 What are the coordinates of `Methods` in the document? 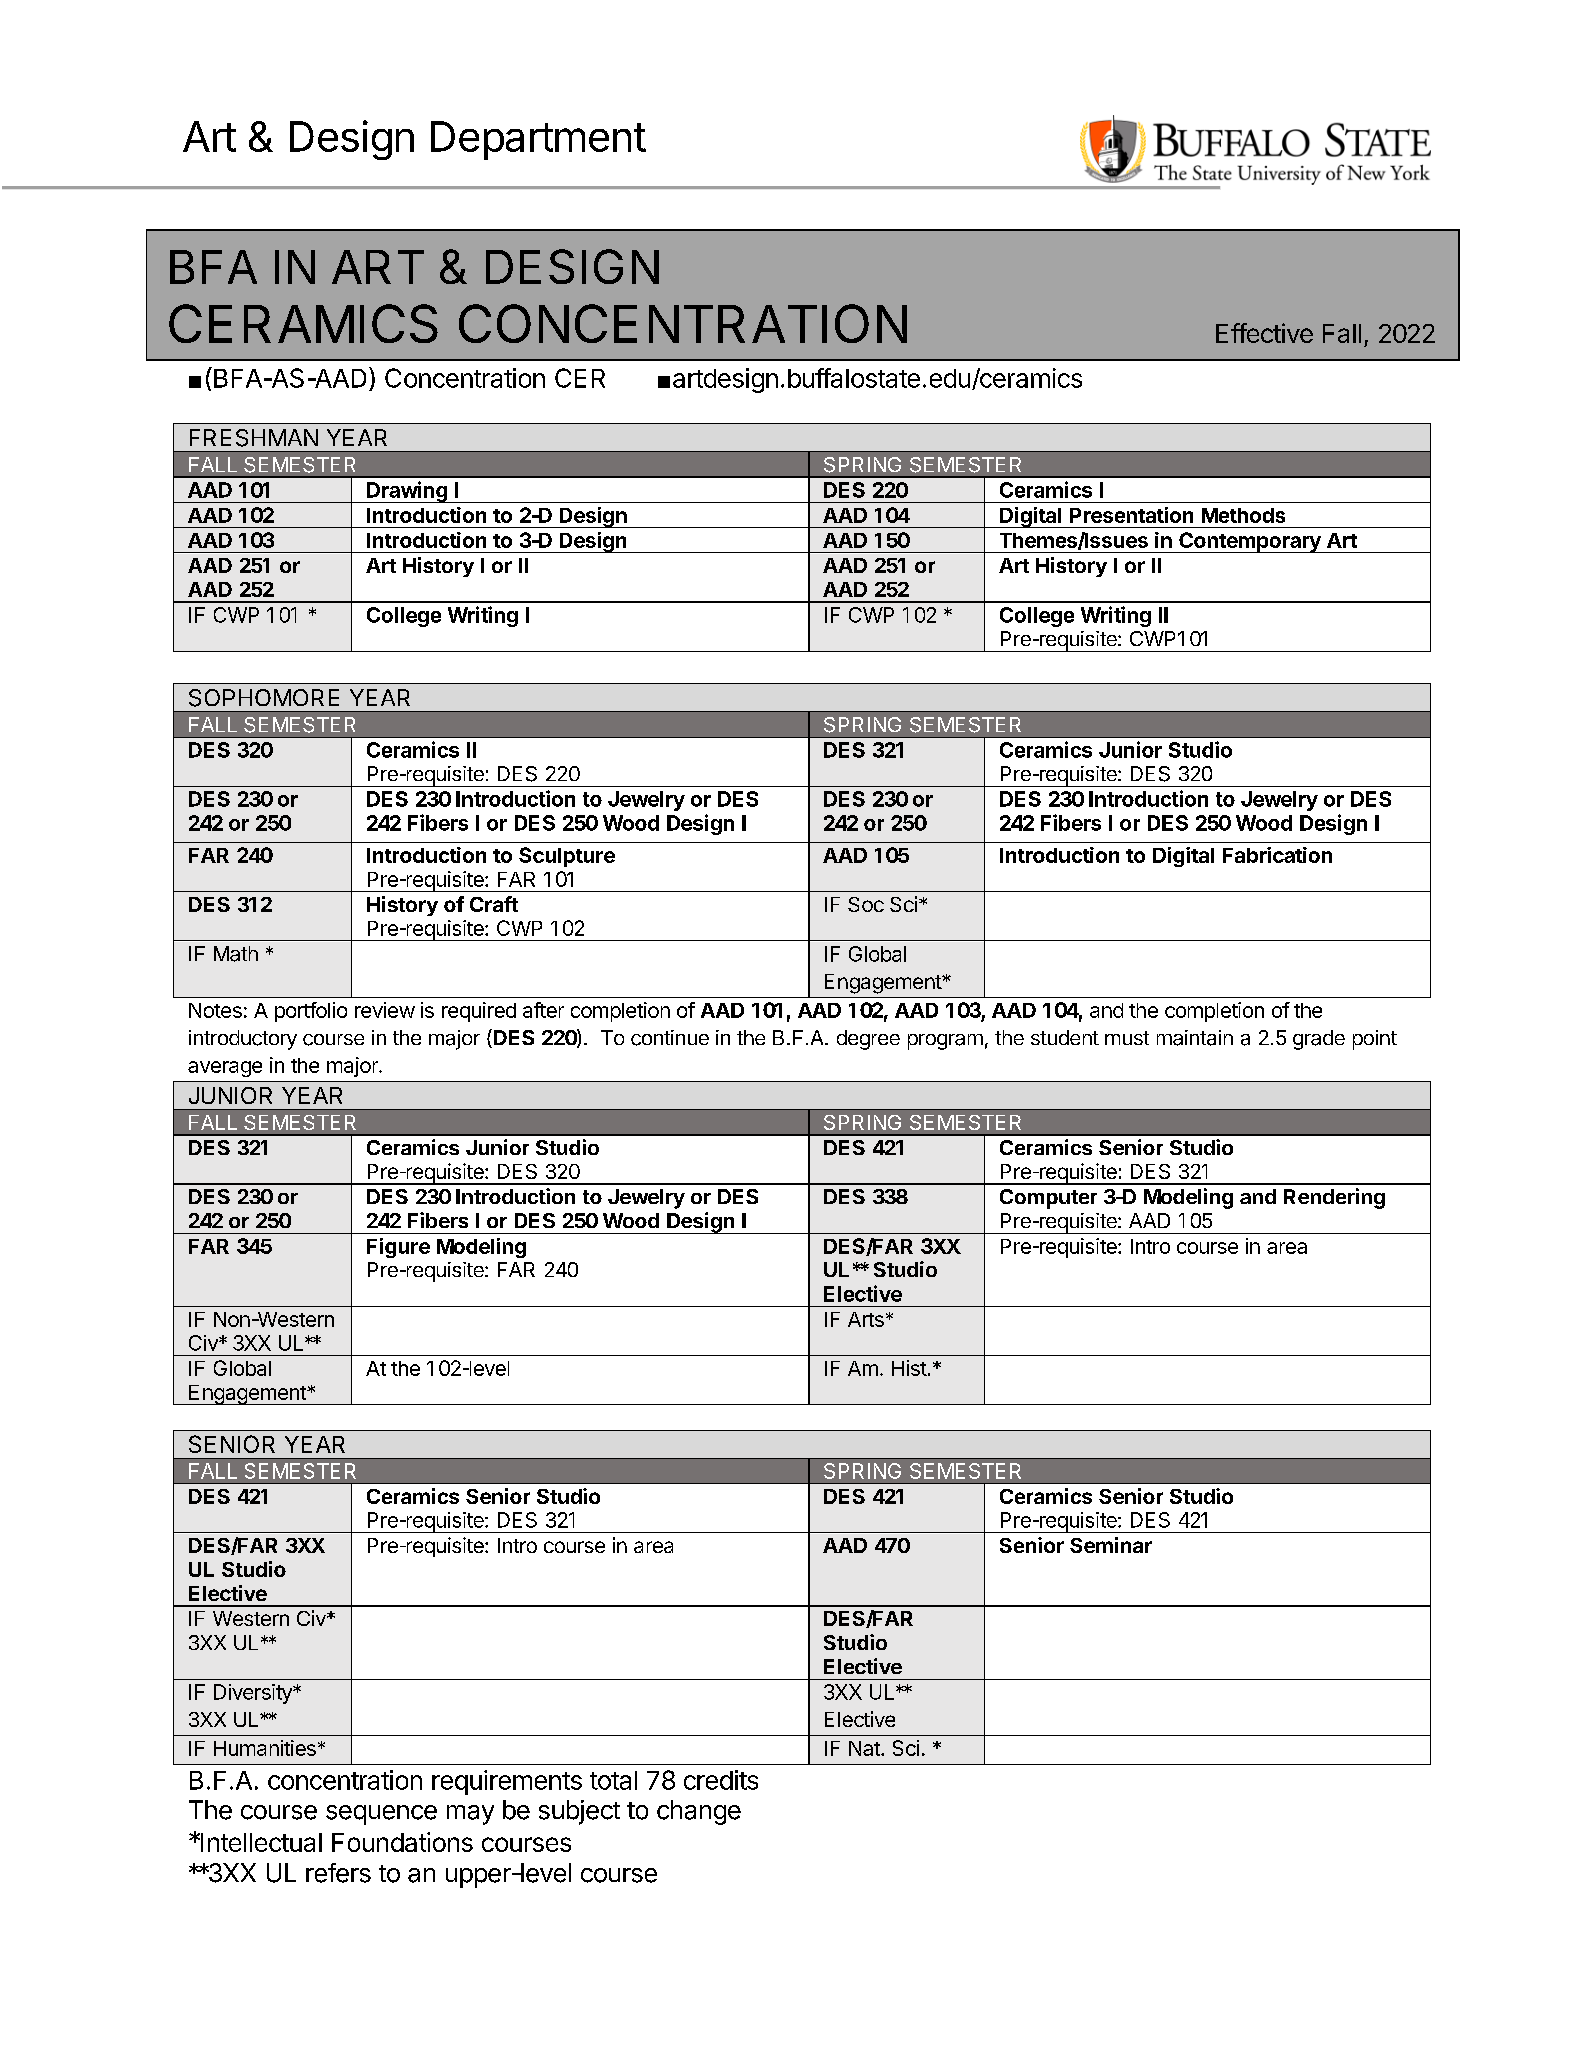 It's located at (1243, 515).
